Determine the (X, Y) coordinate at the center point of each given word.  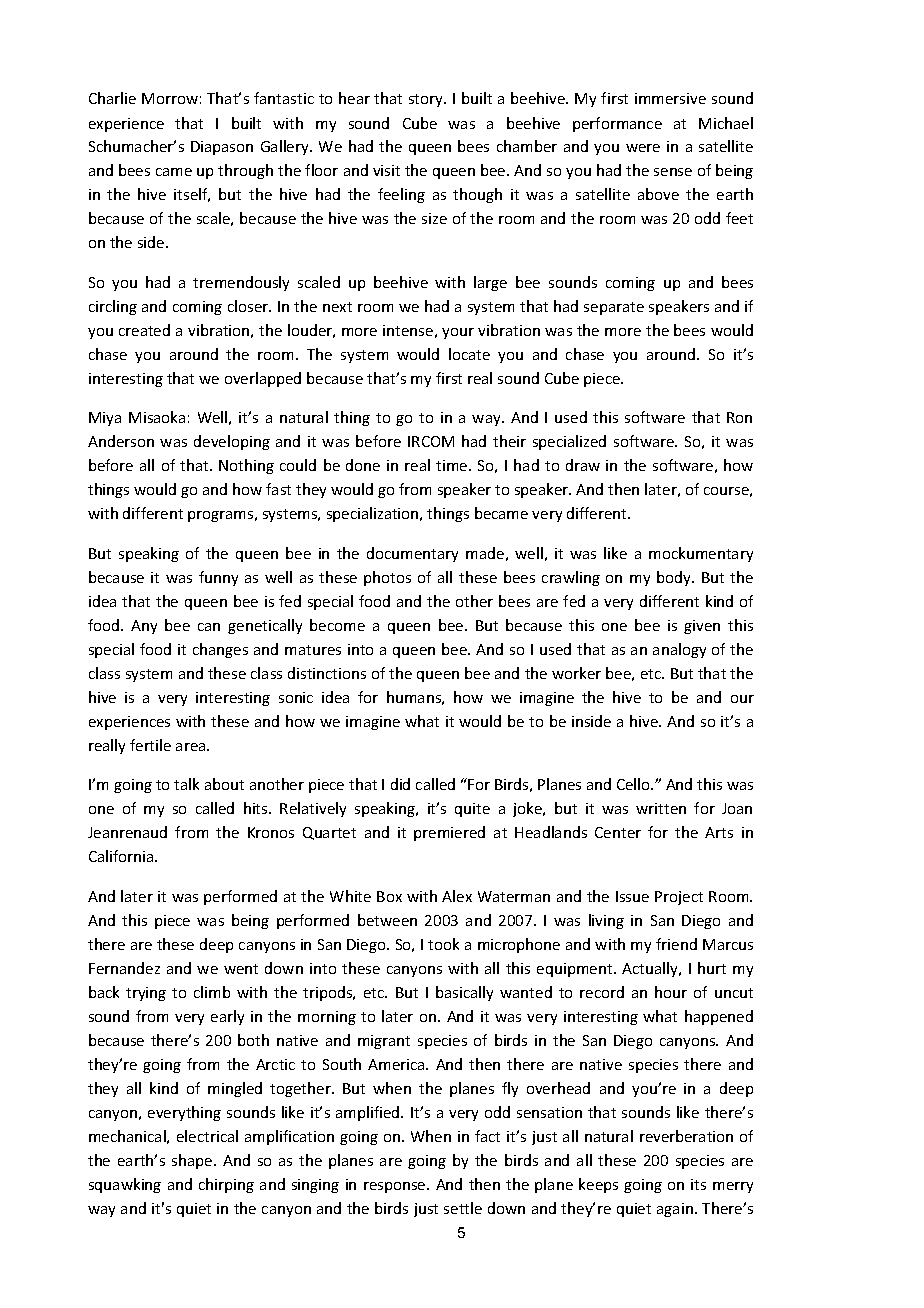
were (643, 148)
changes (220, 650)
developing (232, 442)
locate (469, 354)
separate (614, 308)
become (337, 625)
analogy (679, 650)
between (387, 920)
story (427, 100)
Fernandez (124, 968)
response (396, 1187)
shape (193, 1161)
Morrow (170, 98)
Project (679, 898)
